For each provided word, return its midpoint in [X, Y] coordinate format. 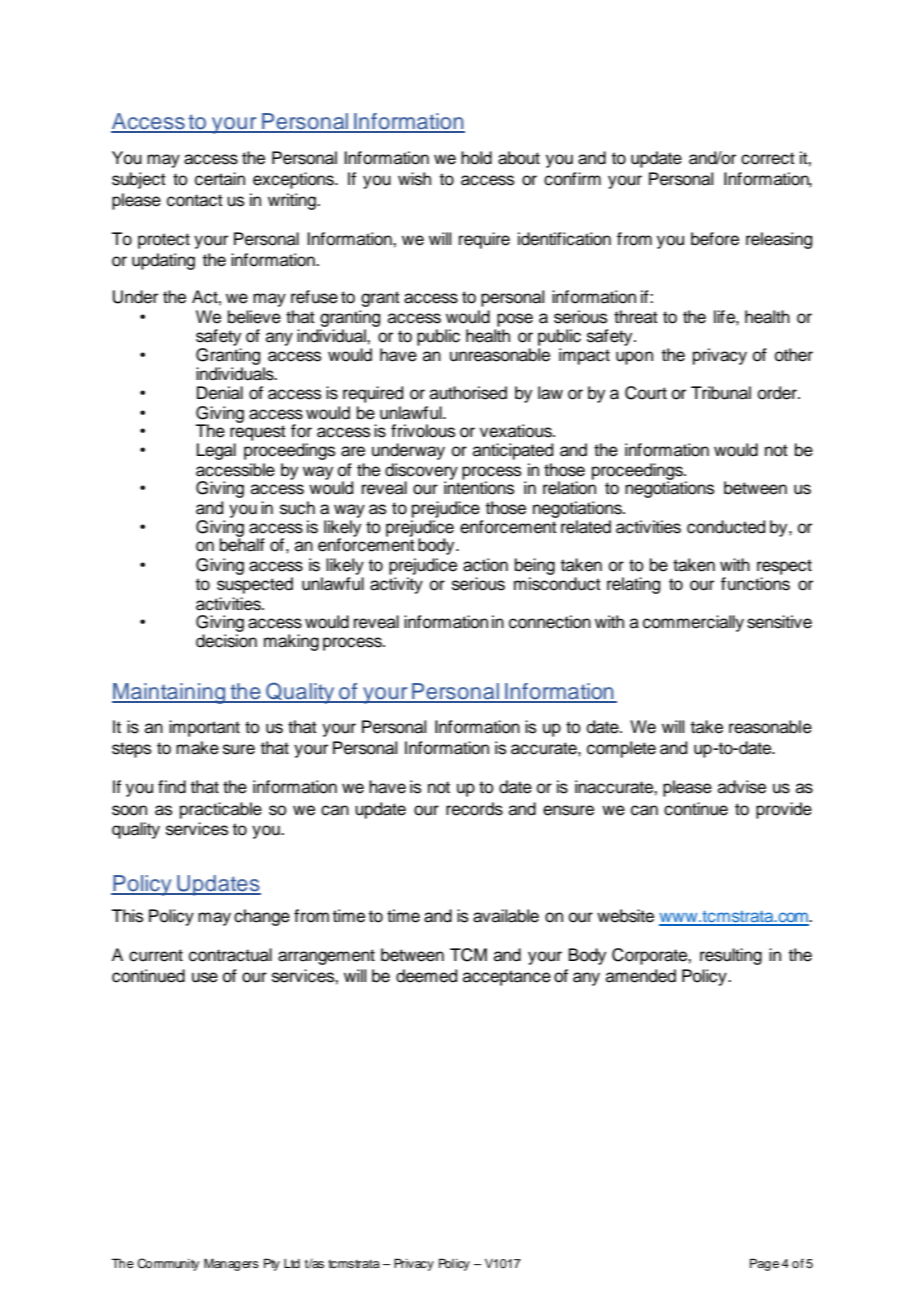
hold [476, 158]
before [715, 239]
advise [742, 787]
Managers [231, 1264]
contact [195, 200]
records [474, 809]
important [204, 728]
